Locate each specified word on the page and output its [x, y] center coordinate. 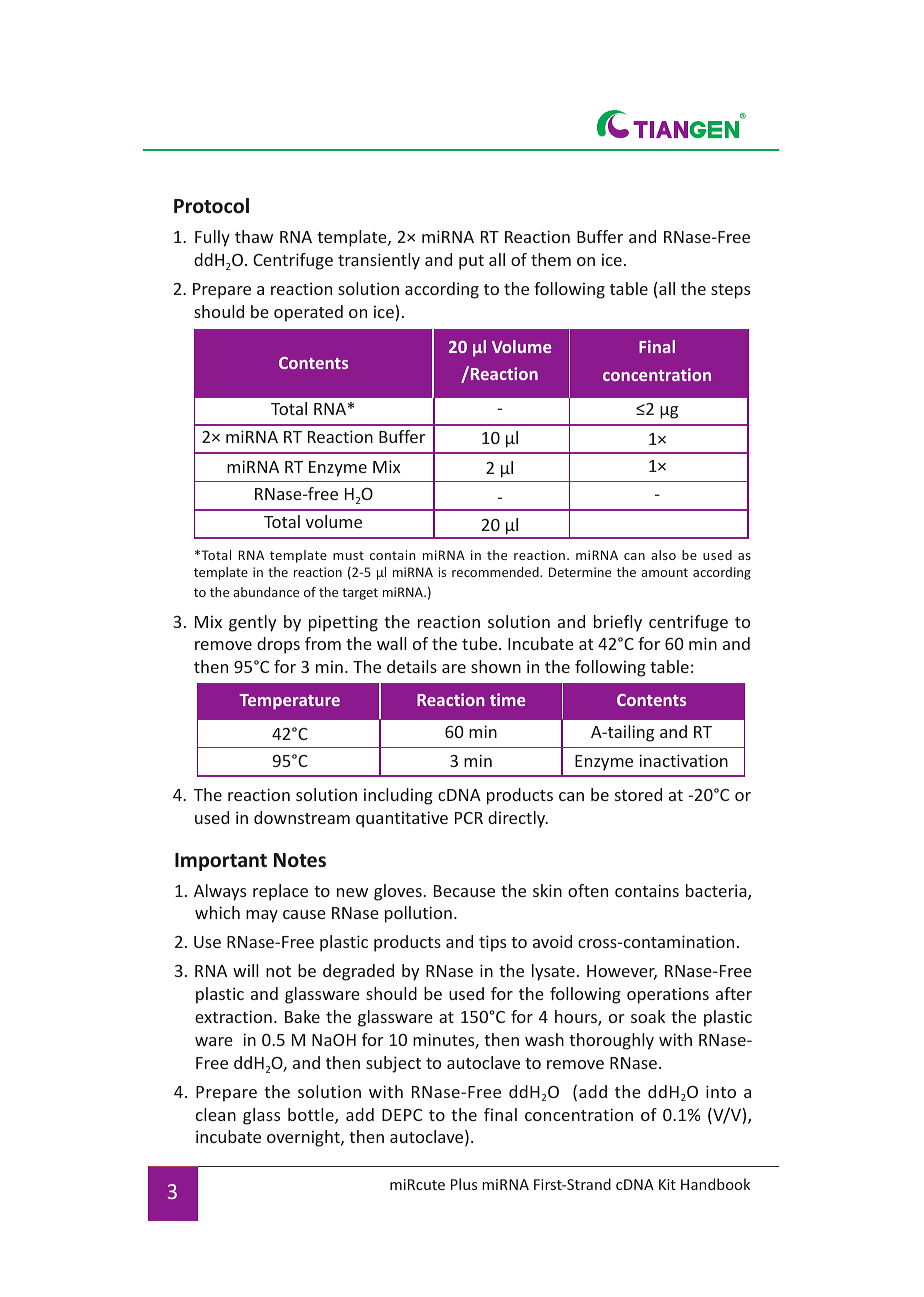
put [471, 262]
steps [730, 291]
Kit [667, 1184]
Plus [464, 1184]
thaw [254, 236]
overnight [304, 1138]
